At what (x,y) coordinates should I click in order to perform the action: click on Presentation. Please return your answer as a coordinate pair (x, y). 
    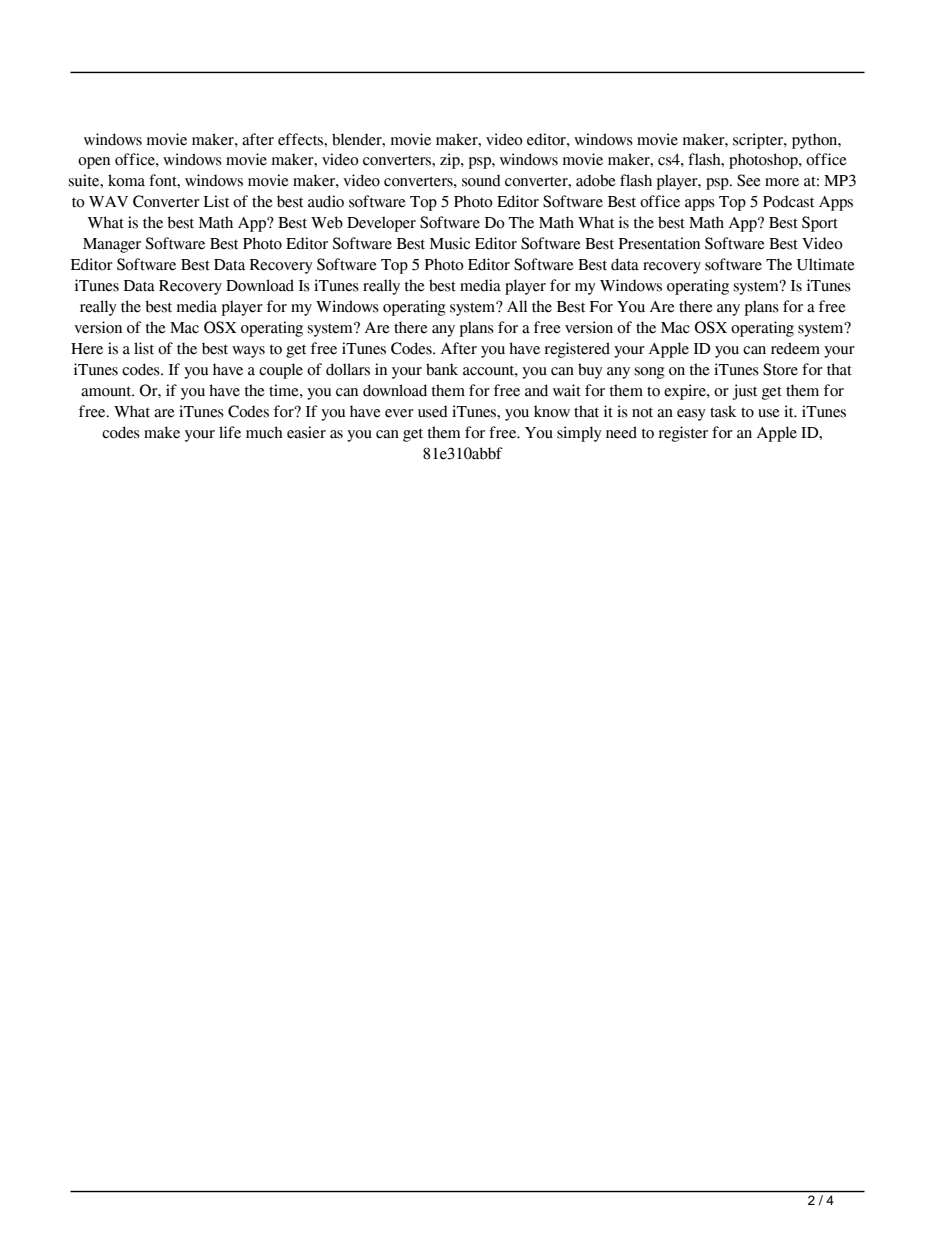
    Looking at the image, I should click on (659, 243).
